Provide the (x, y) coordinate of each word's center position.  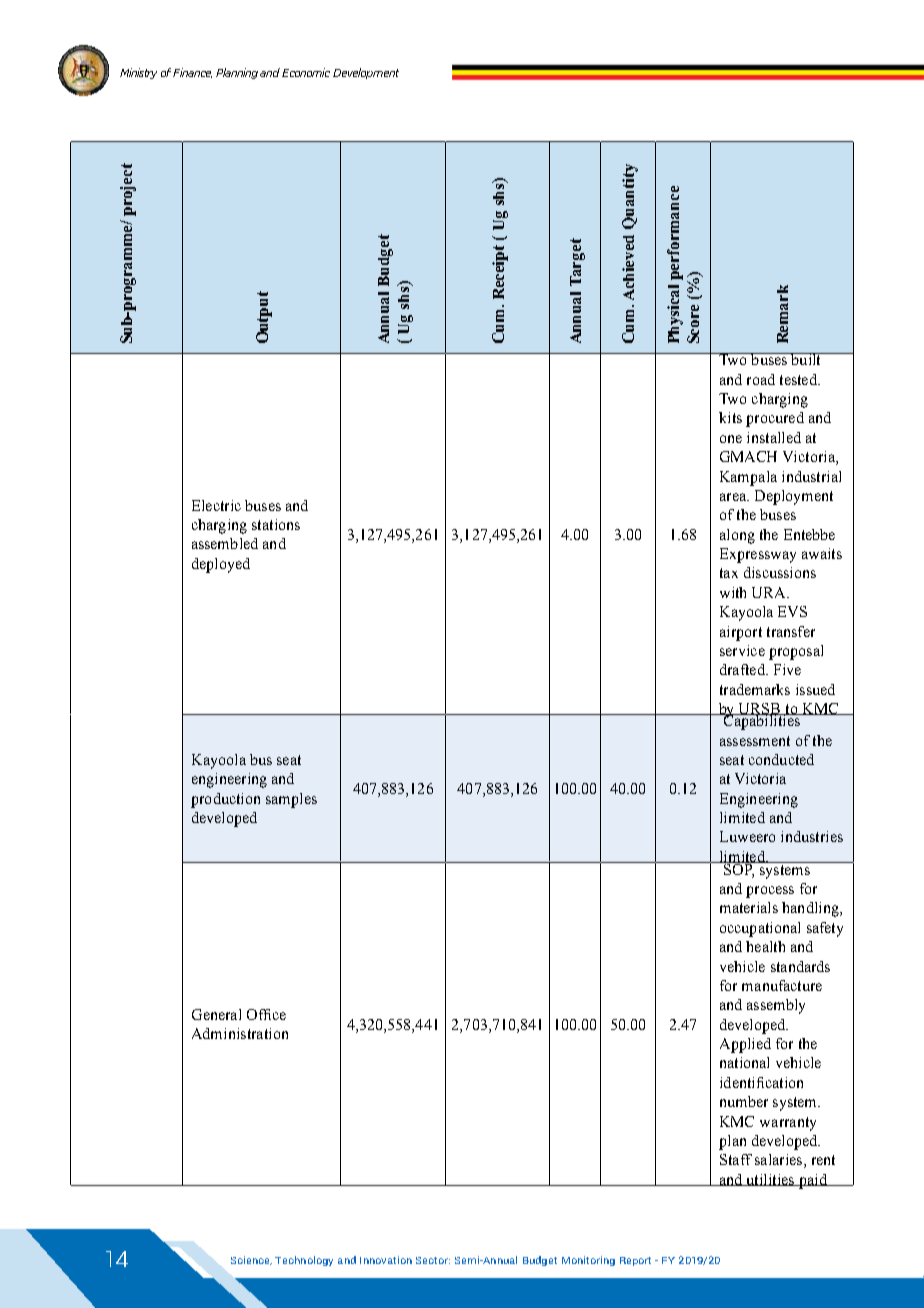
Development (366, 73)
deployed (221, 565)
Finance (192, 73)
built (806, 359)
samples (291, 800)
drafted (743, 669)
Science (251, 1260)
